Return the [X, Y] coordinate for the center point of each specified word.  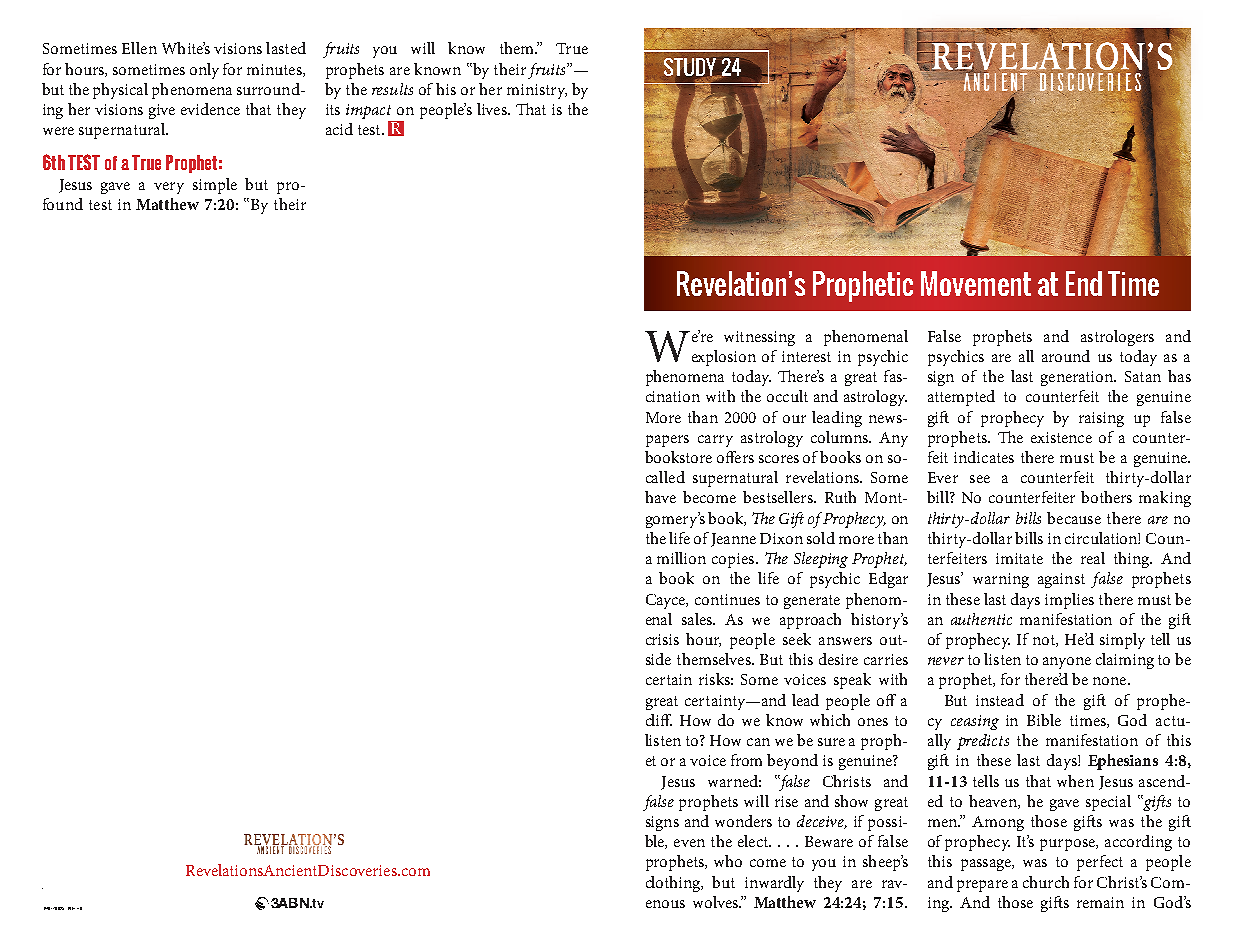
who [728, 861]
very [169, 188]
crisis [662, 639]
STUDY [691, 68]
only [204, 71]
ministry [537, 91]
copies [734, 560]
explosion [724, 358]
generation [1078, 378]
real [1093, 558]
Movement [976, 283]
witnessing [759, 338]
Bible [1044, 720]
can [758, 742]
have [660, 497]
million [681, 558]
